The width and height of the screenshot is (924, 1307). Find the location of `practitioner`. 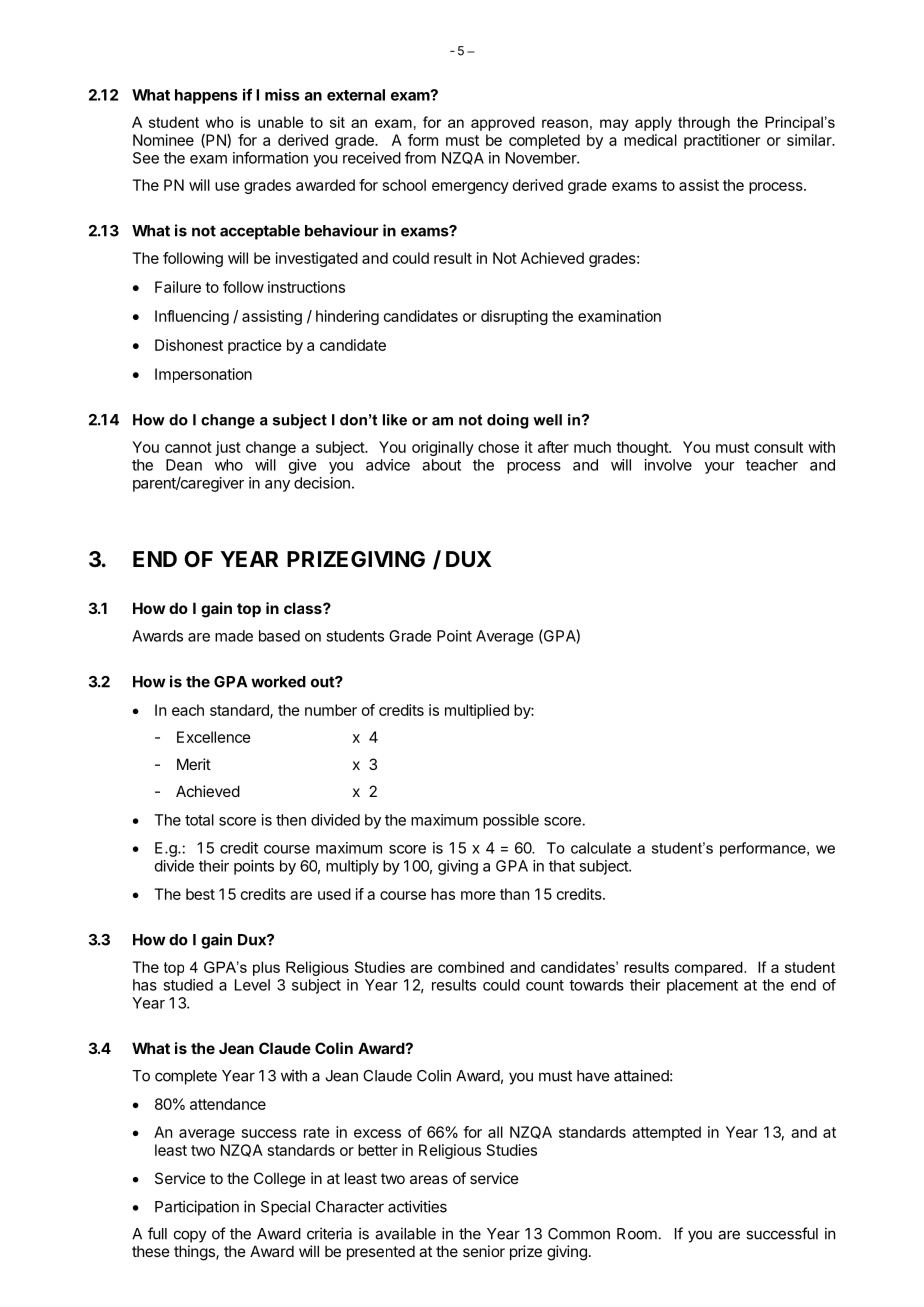

practitioner is located at coordinates (722, 141).
